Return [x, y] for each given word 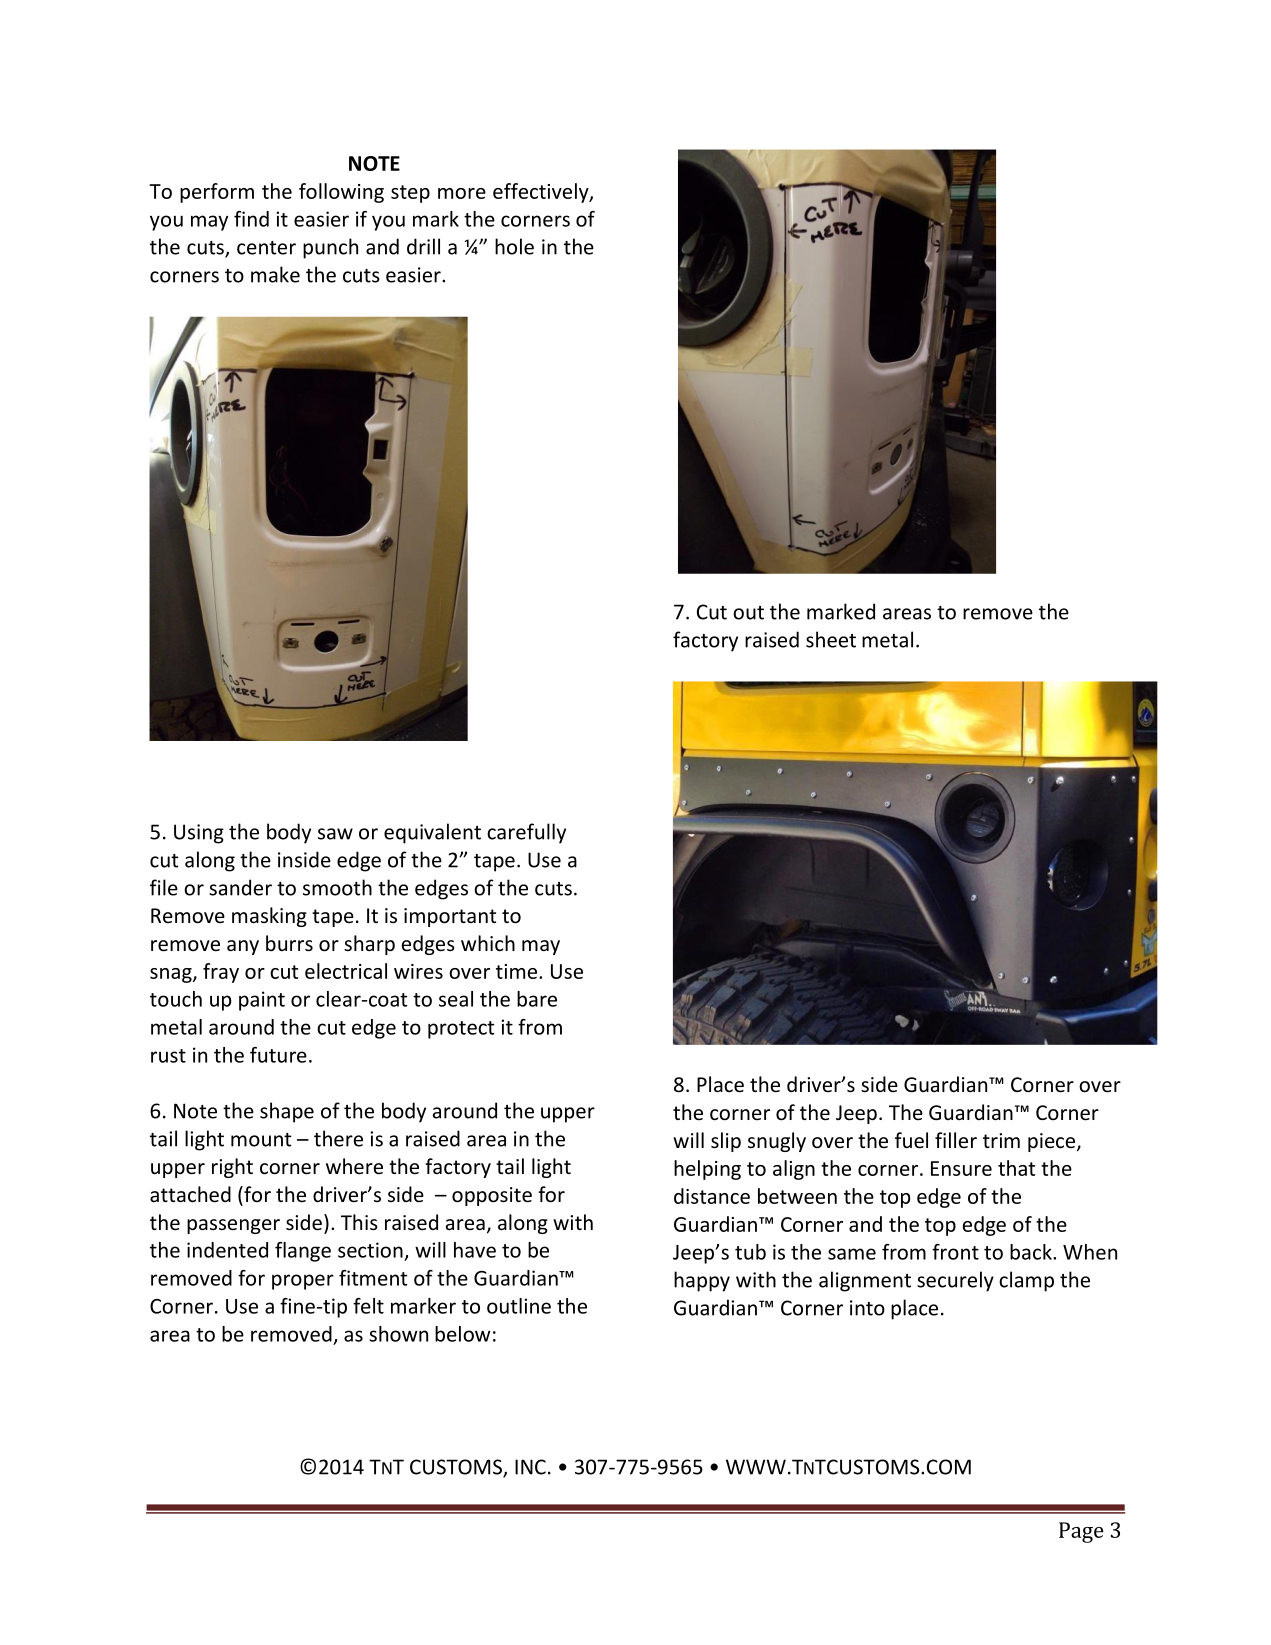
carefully [526, 833]
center [266, 248]
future [278, 1055]
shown [398, 1334]
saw [335, 834]
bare [537, 999]
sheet [831, 639]
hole [514, 246]
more [462, 193]
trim [1001, 1140]
